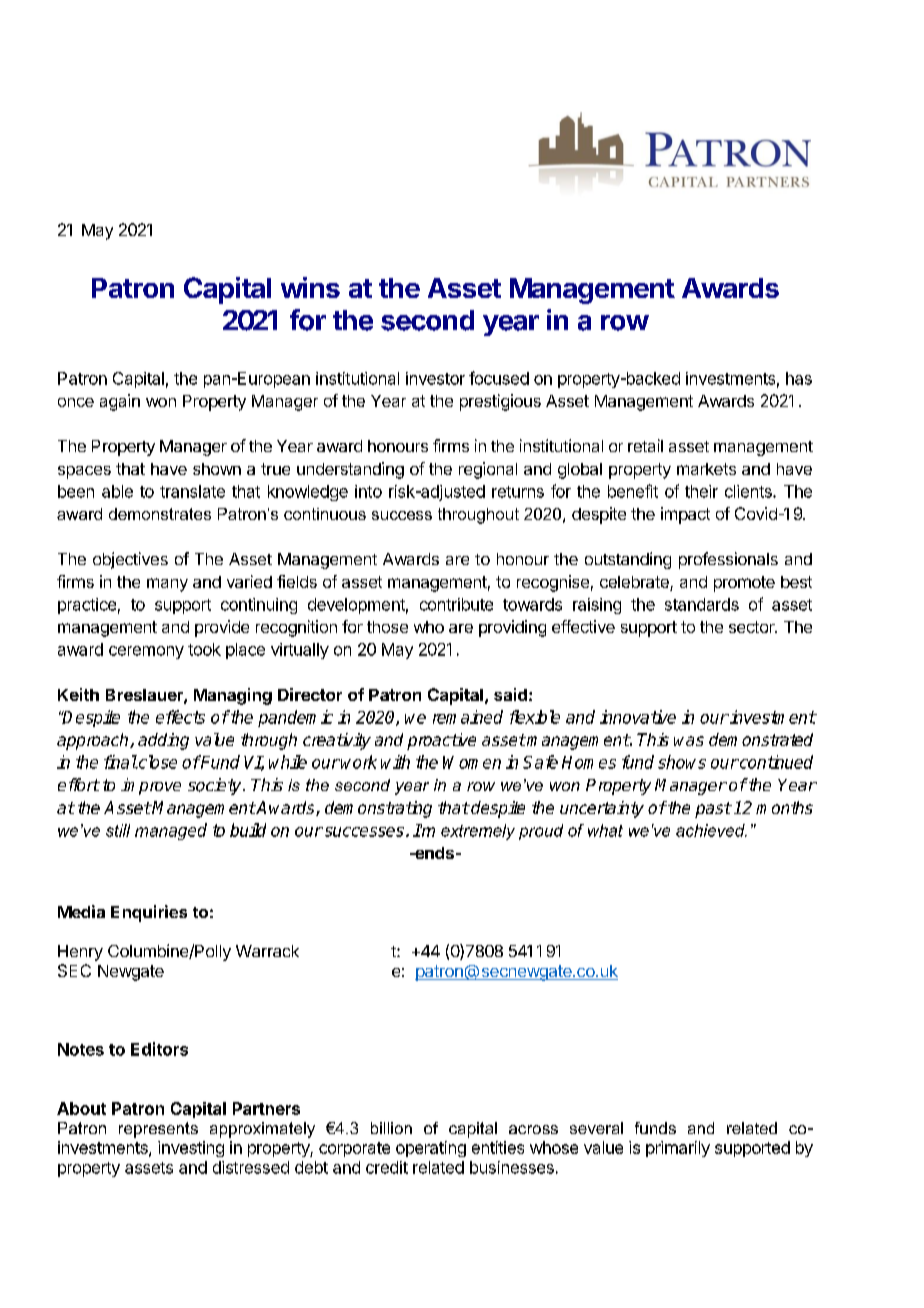 Image resolution: width=924 pixels, height=1308 pixels. I want to click on past, so click(713, 810).
